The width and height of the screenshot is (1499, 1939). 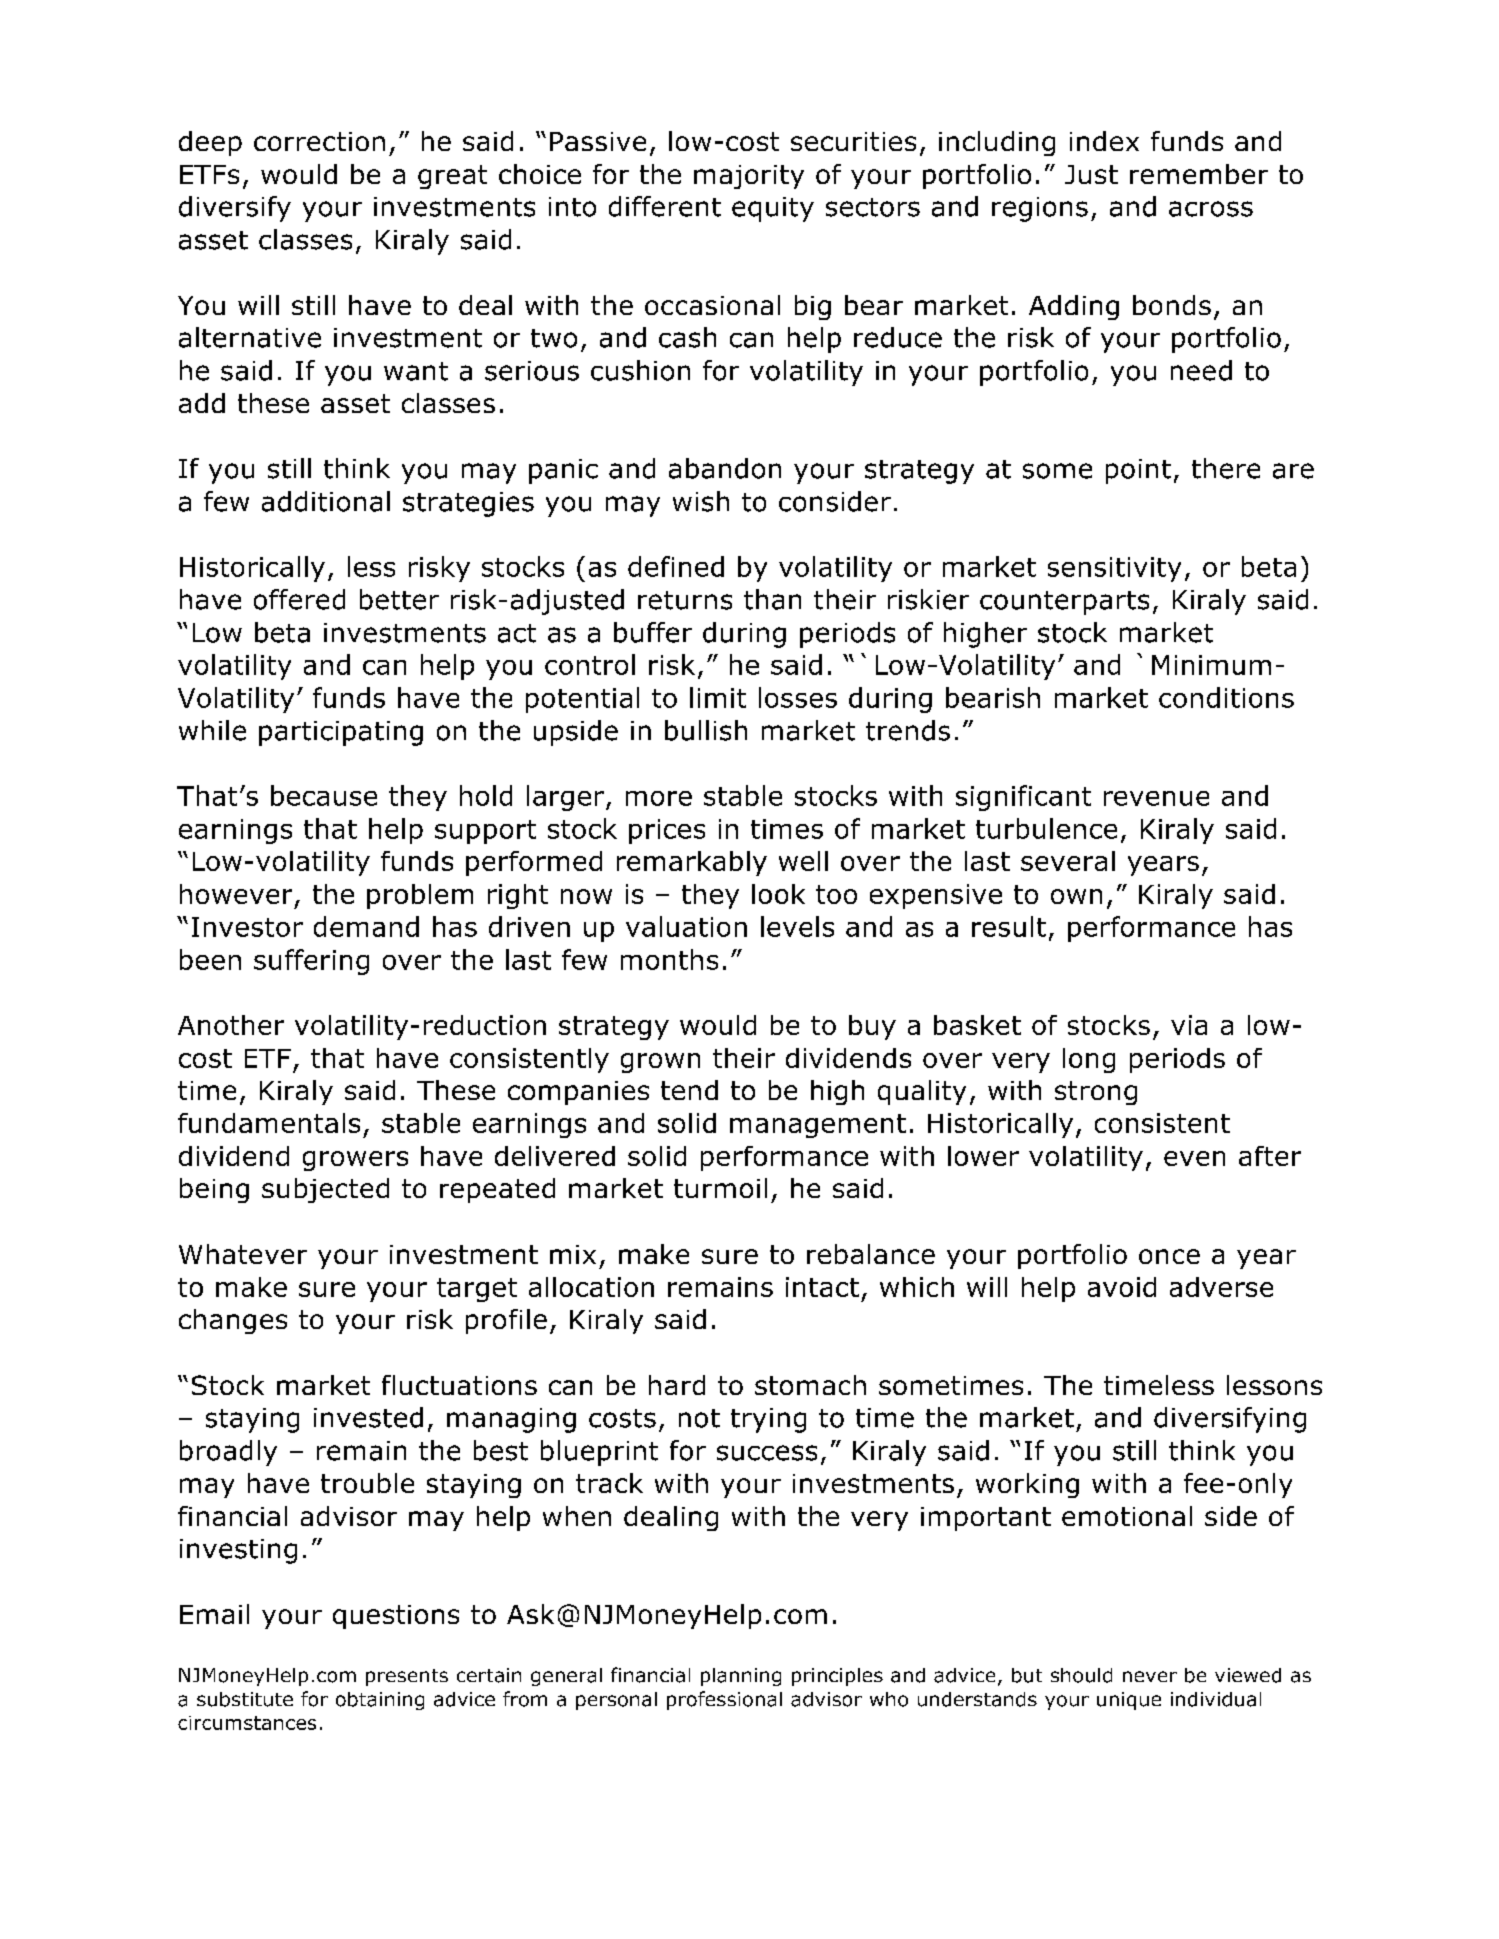 I want to click on obtaining, so click(x=380, y=1701).
